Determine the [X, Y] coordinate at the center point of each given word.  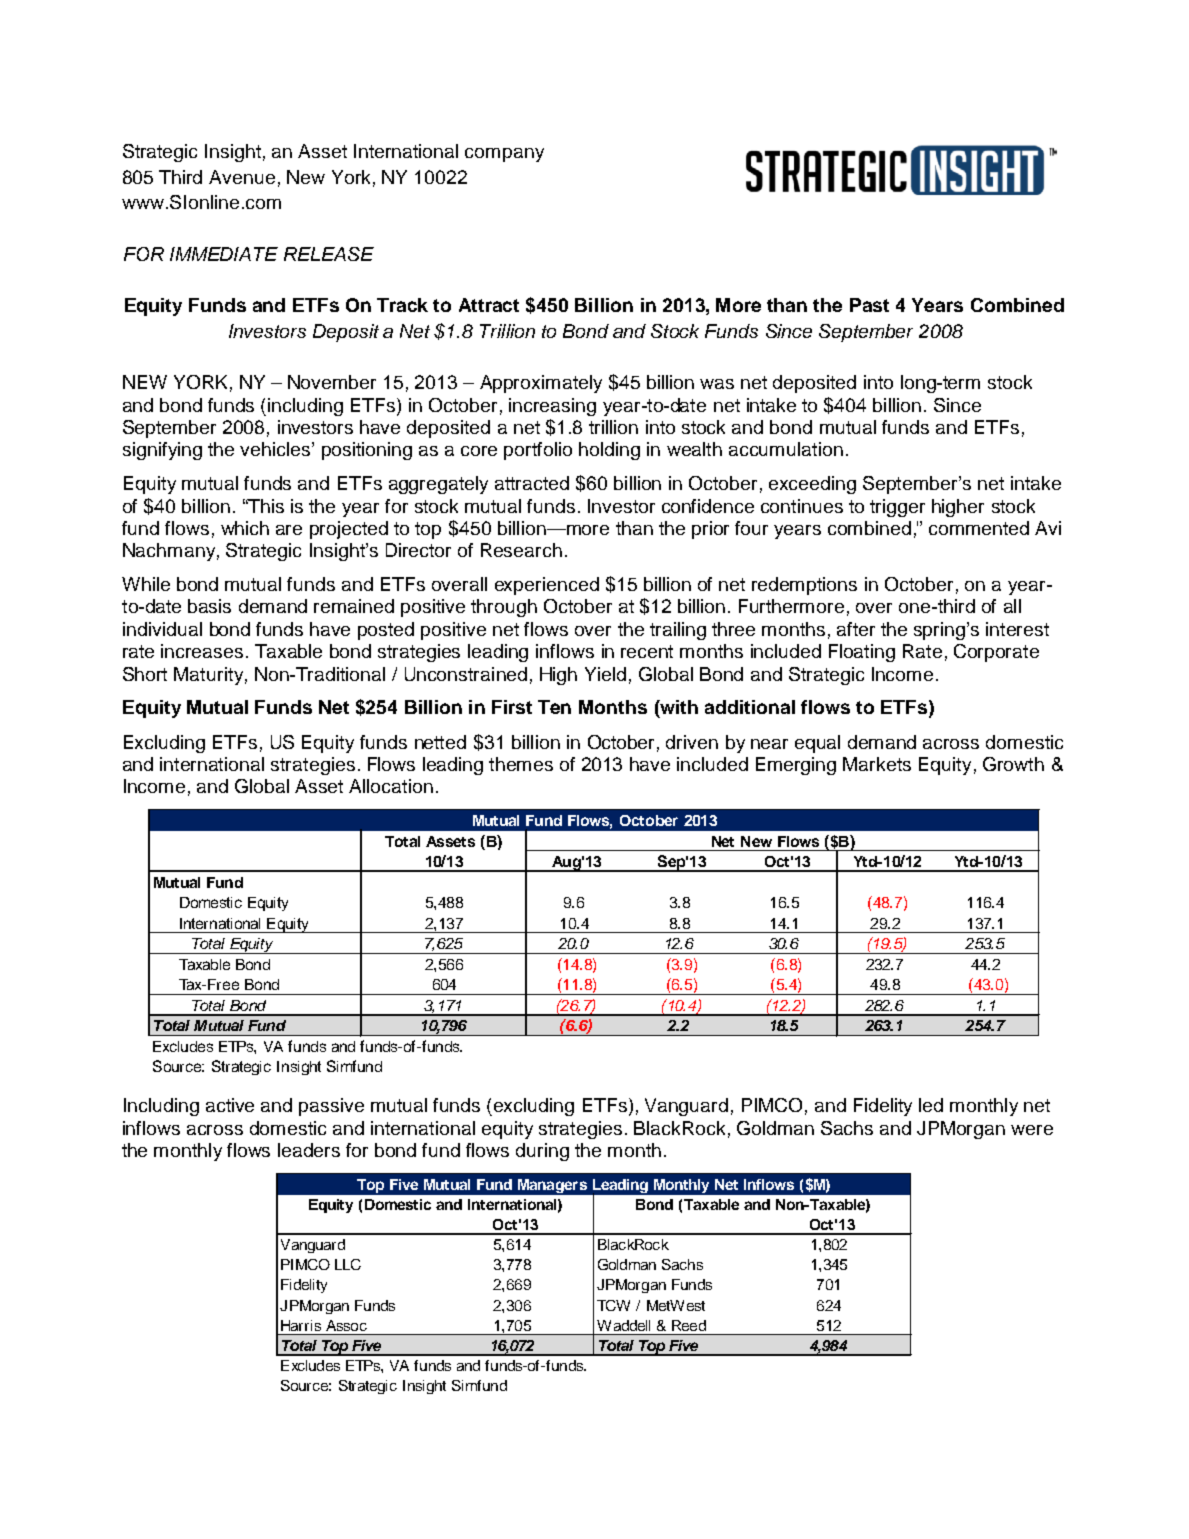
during [542, 1152]
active [230, 1105]
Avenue [242, 177]
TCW [613, 1305]
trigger [897, 508]
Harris [301, 1325]
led [931, 1105]
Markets [877, 764]
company [504, 155]
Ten [554, 707]
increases [202, 651]
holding [609, 451]
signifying [162, 451]
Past [869, 305]
